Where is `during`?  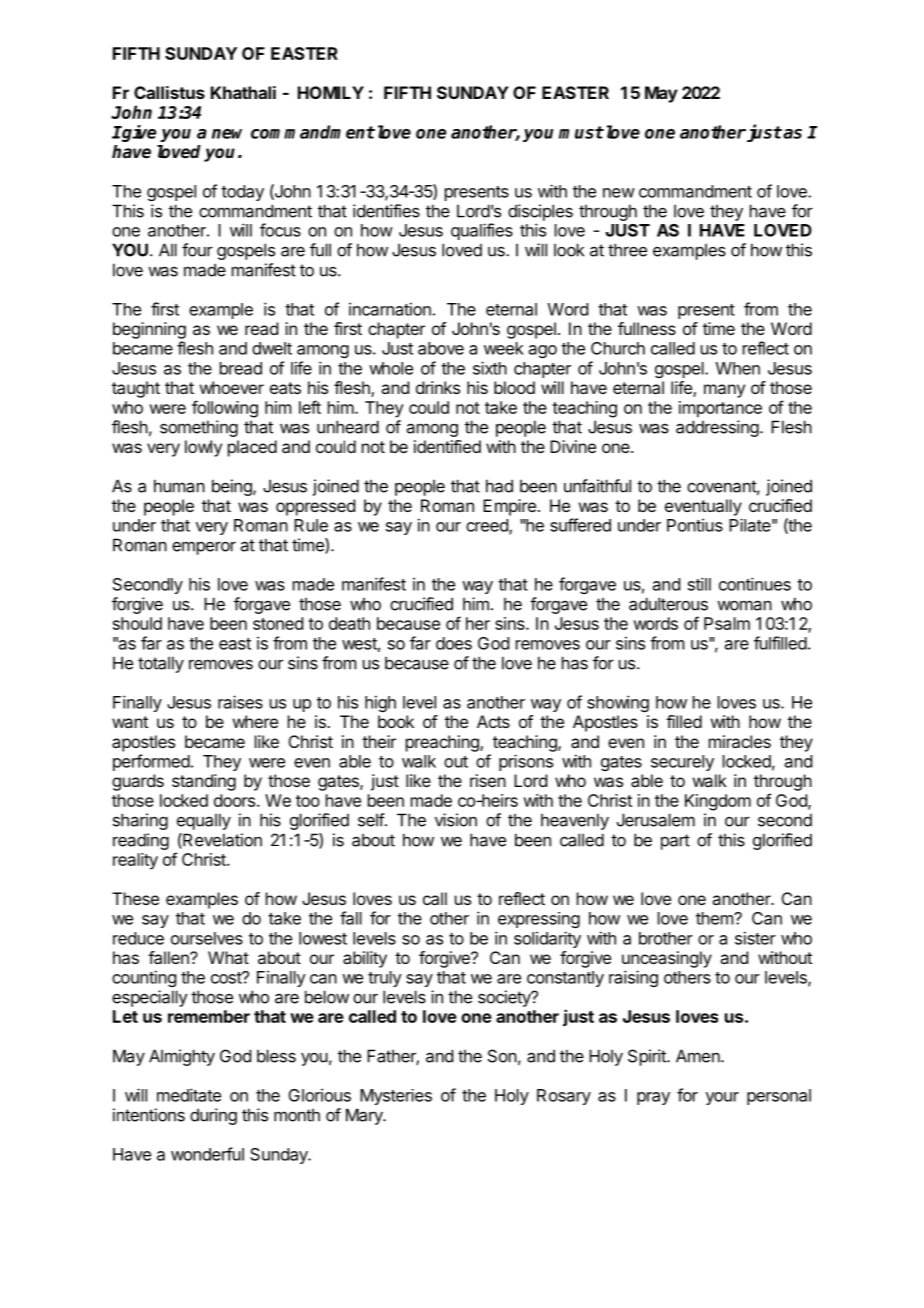
during is located at coordinates (213, 1116).
